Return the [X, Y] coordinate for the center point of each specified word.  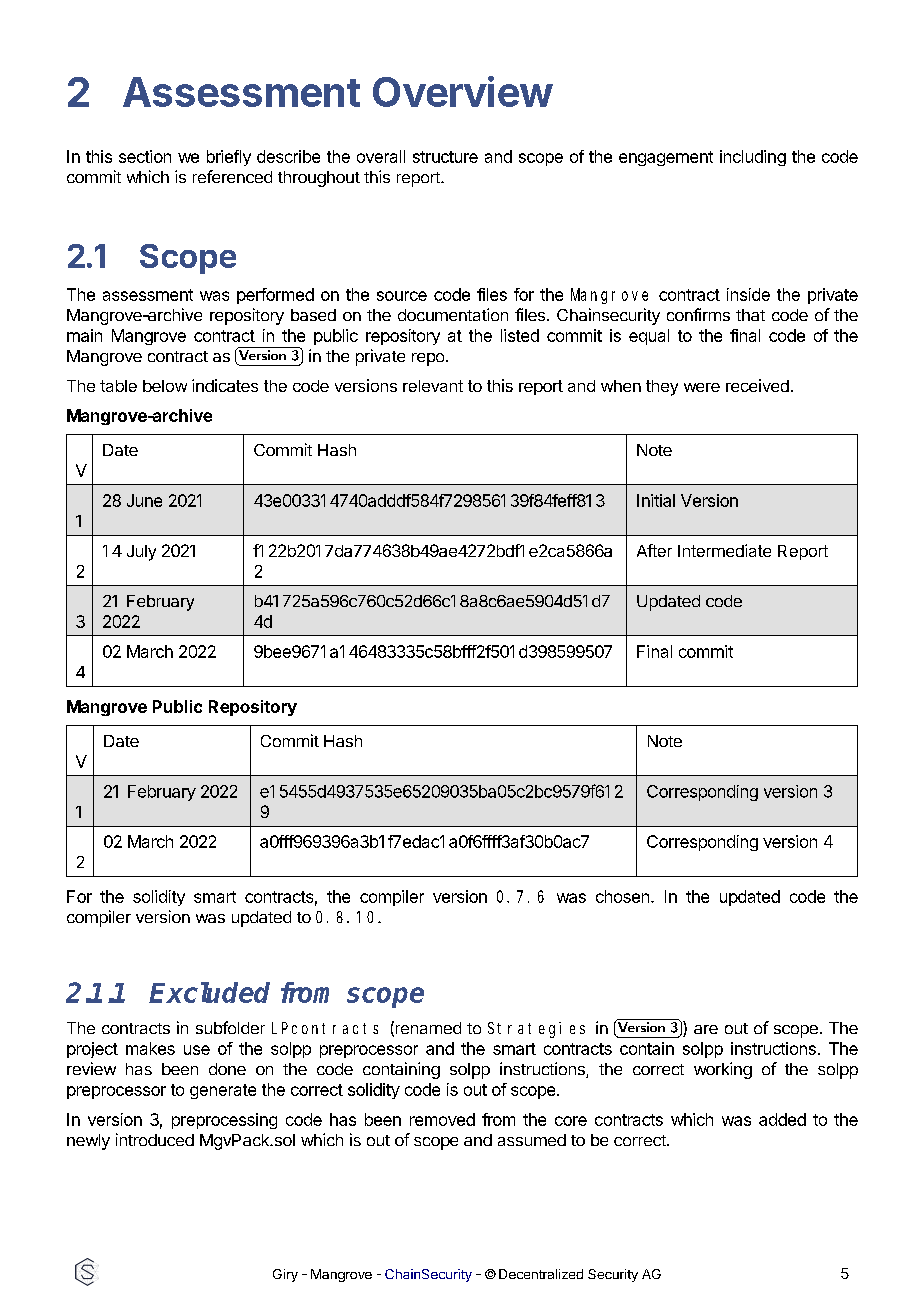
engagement [666, 158]
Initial [656, 500]
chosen [622, 896]
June [144, 500]
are [706, 1029]
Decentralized [541, 1274]
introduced [155, 1139]
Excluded [209, 992]
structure [445, 157]
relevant [433, 386]
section [145, 156]
